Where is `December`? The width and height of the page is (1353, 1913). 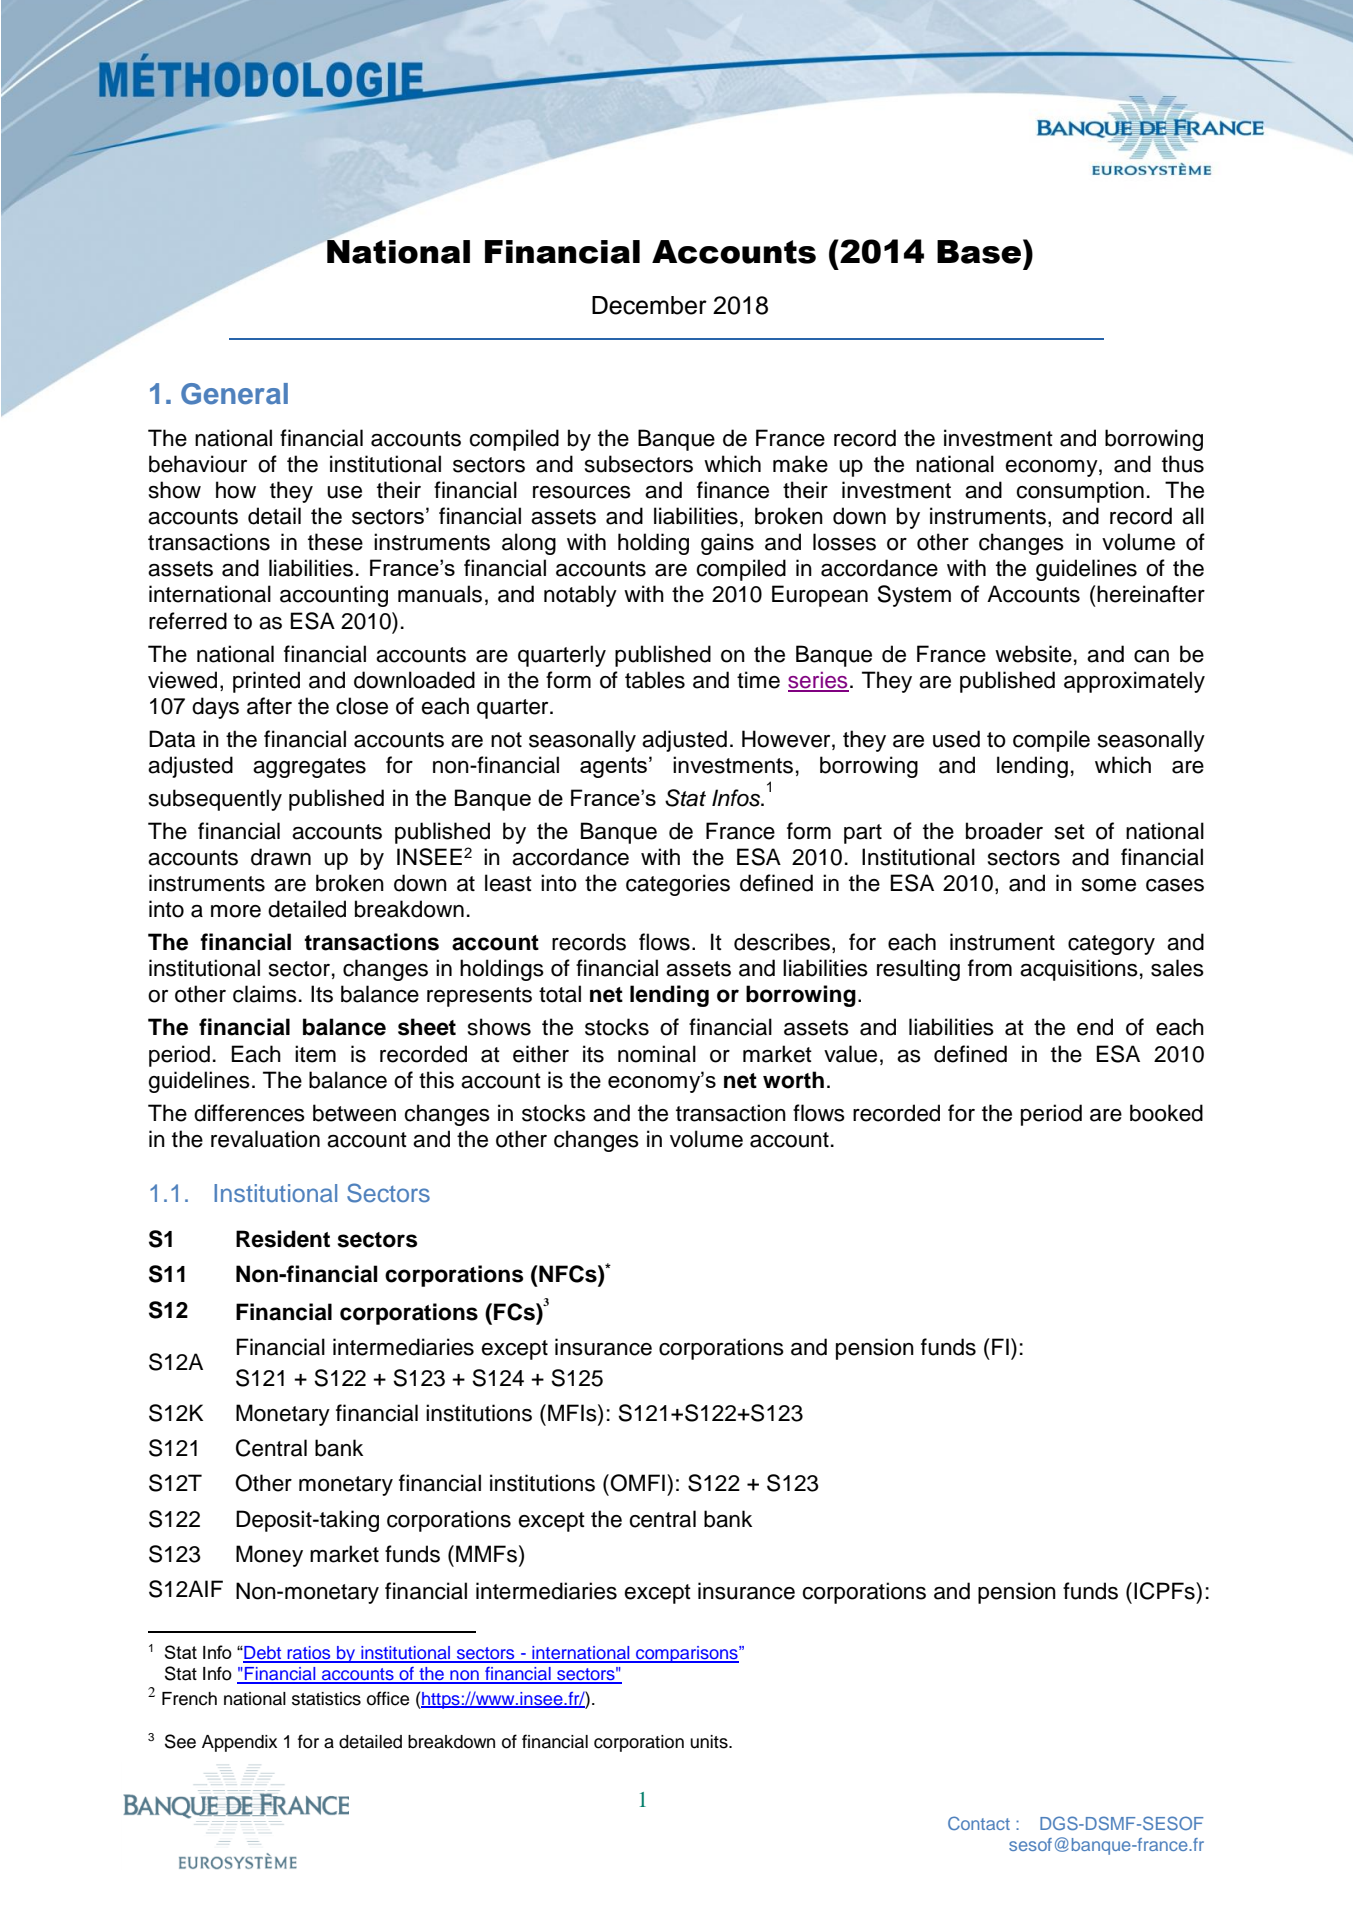
December is located at coordinates (649, 305).
